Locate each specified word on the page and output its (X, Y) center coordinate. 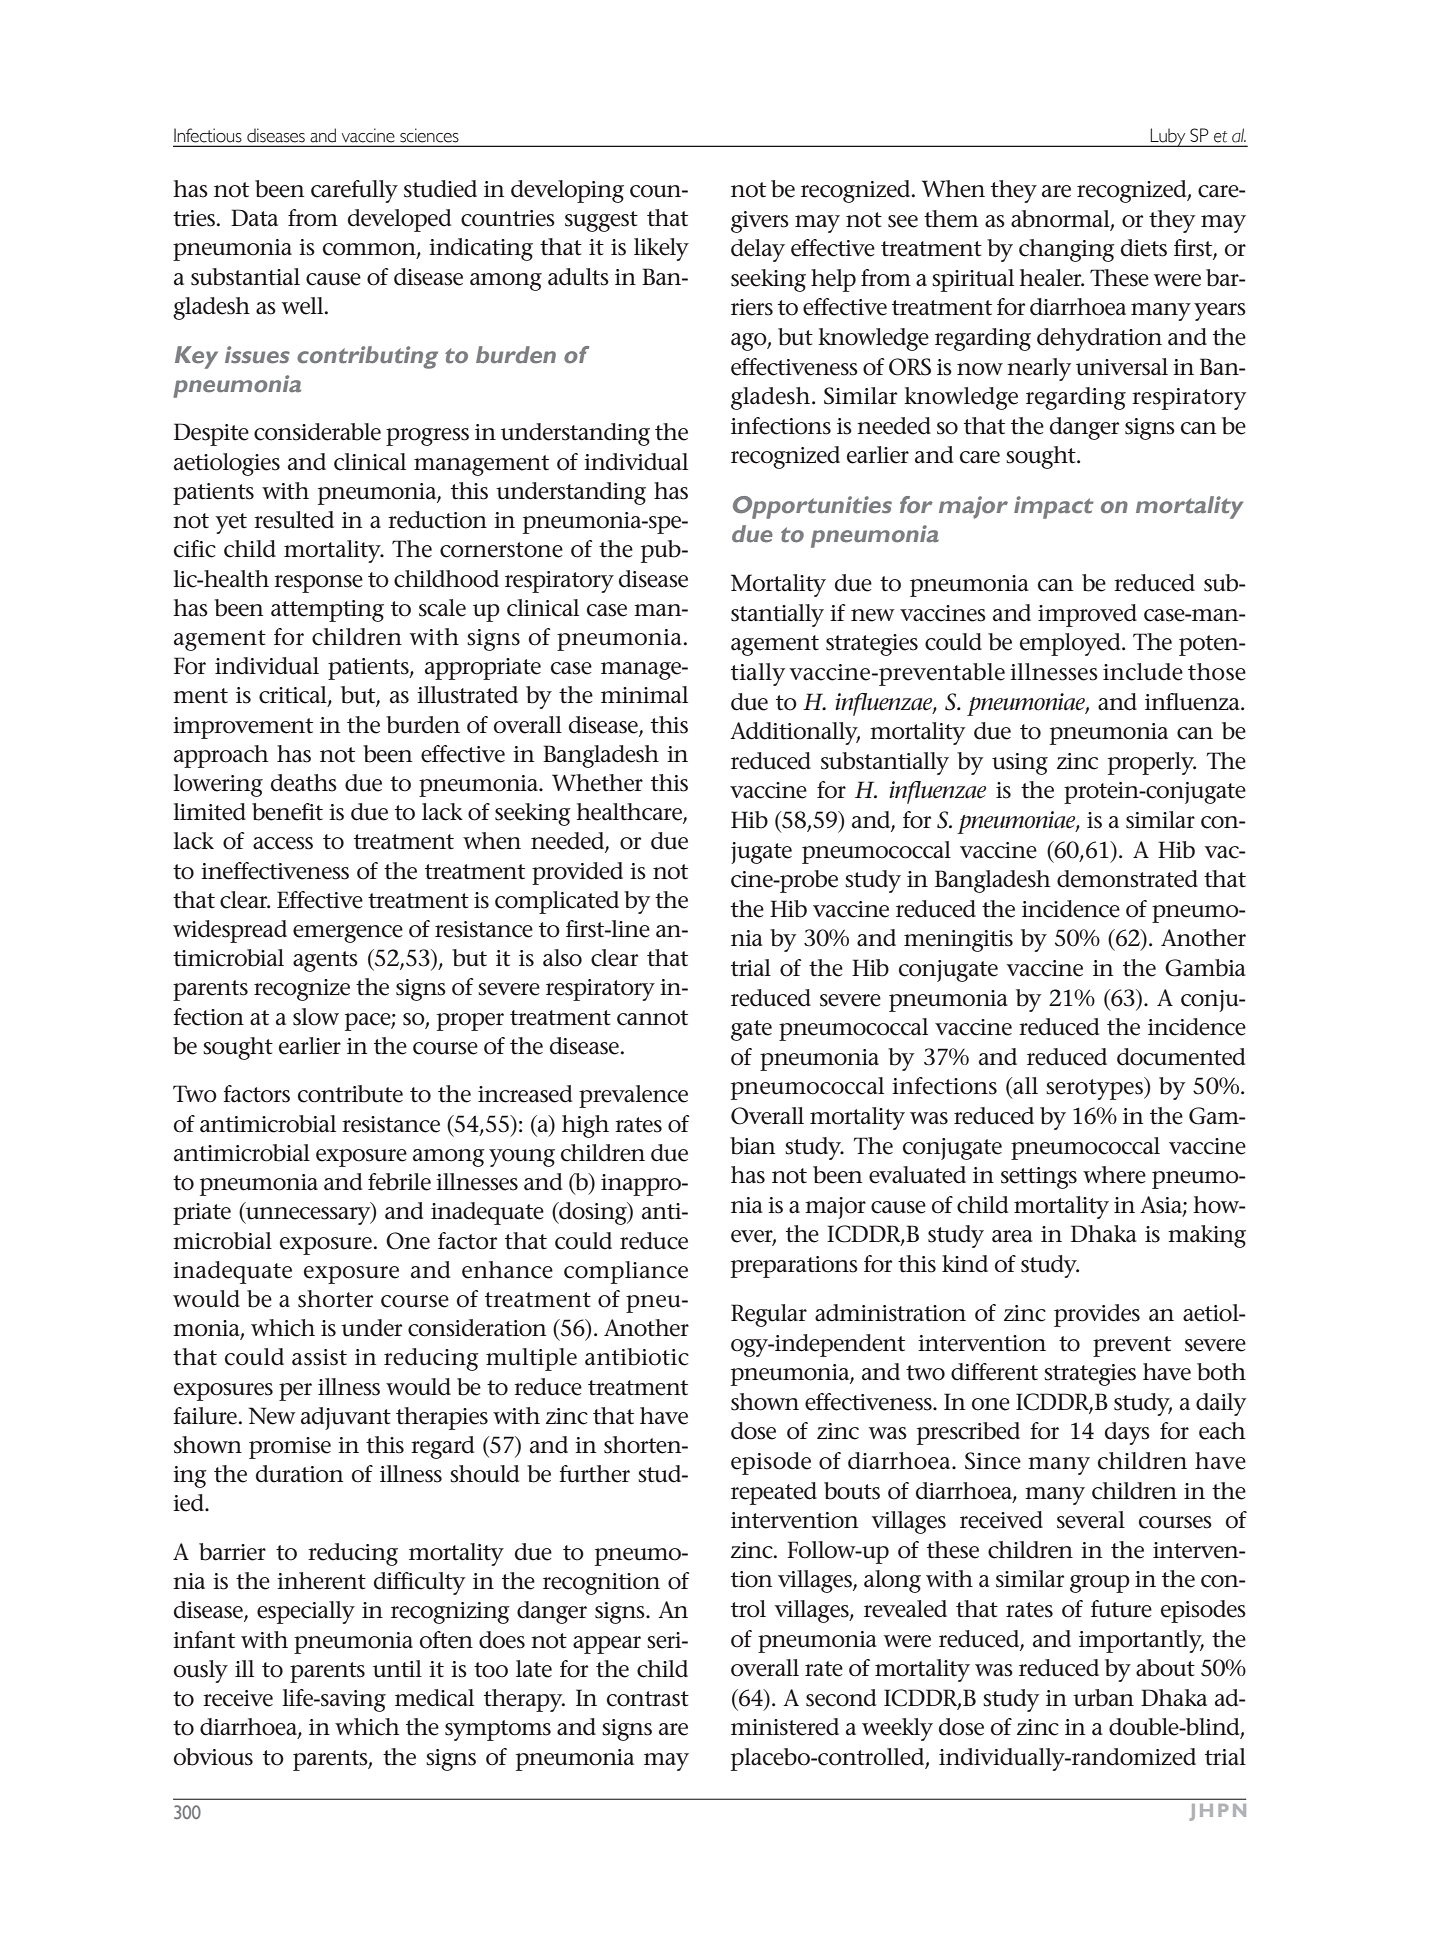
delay (758, 250)
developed (399, 220)
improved (1087, 615)
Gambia (1205, 968)
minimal (644, 695)
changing (1067, 250)
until (397, 1669)
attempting (327, 611)
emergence (348, 934)
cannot (652, 1018)
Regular (769, 1315)
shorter (335, 1299)
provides (1097, 1315)
